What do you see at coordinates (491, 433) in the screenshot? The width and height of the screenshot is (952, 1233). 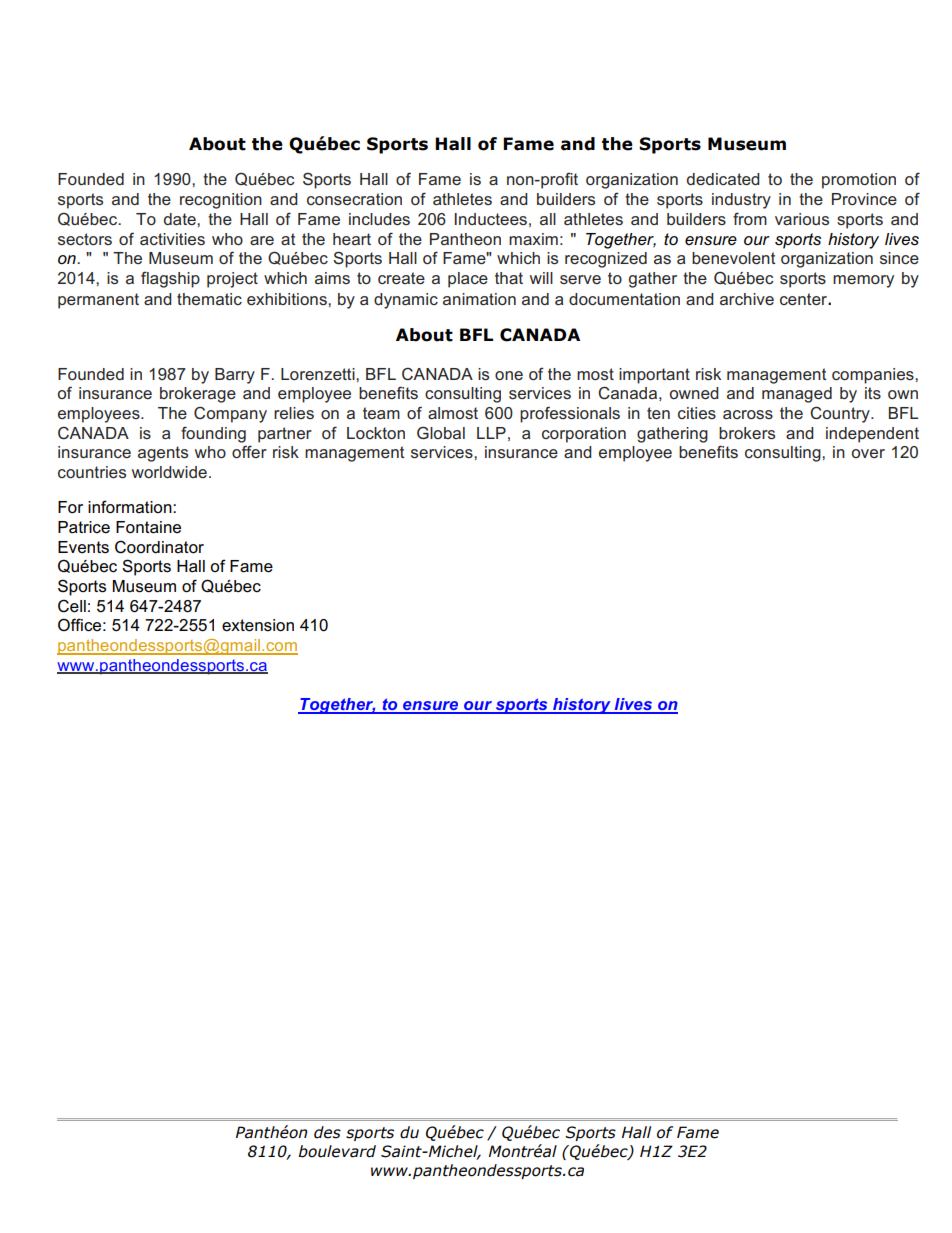 I see `LLP` at bounding box center [491, 433].
